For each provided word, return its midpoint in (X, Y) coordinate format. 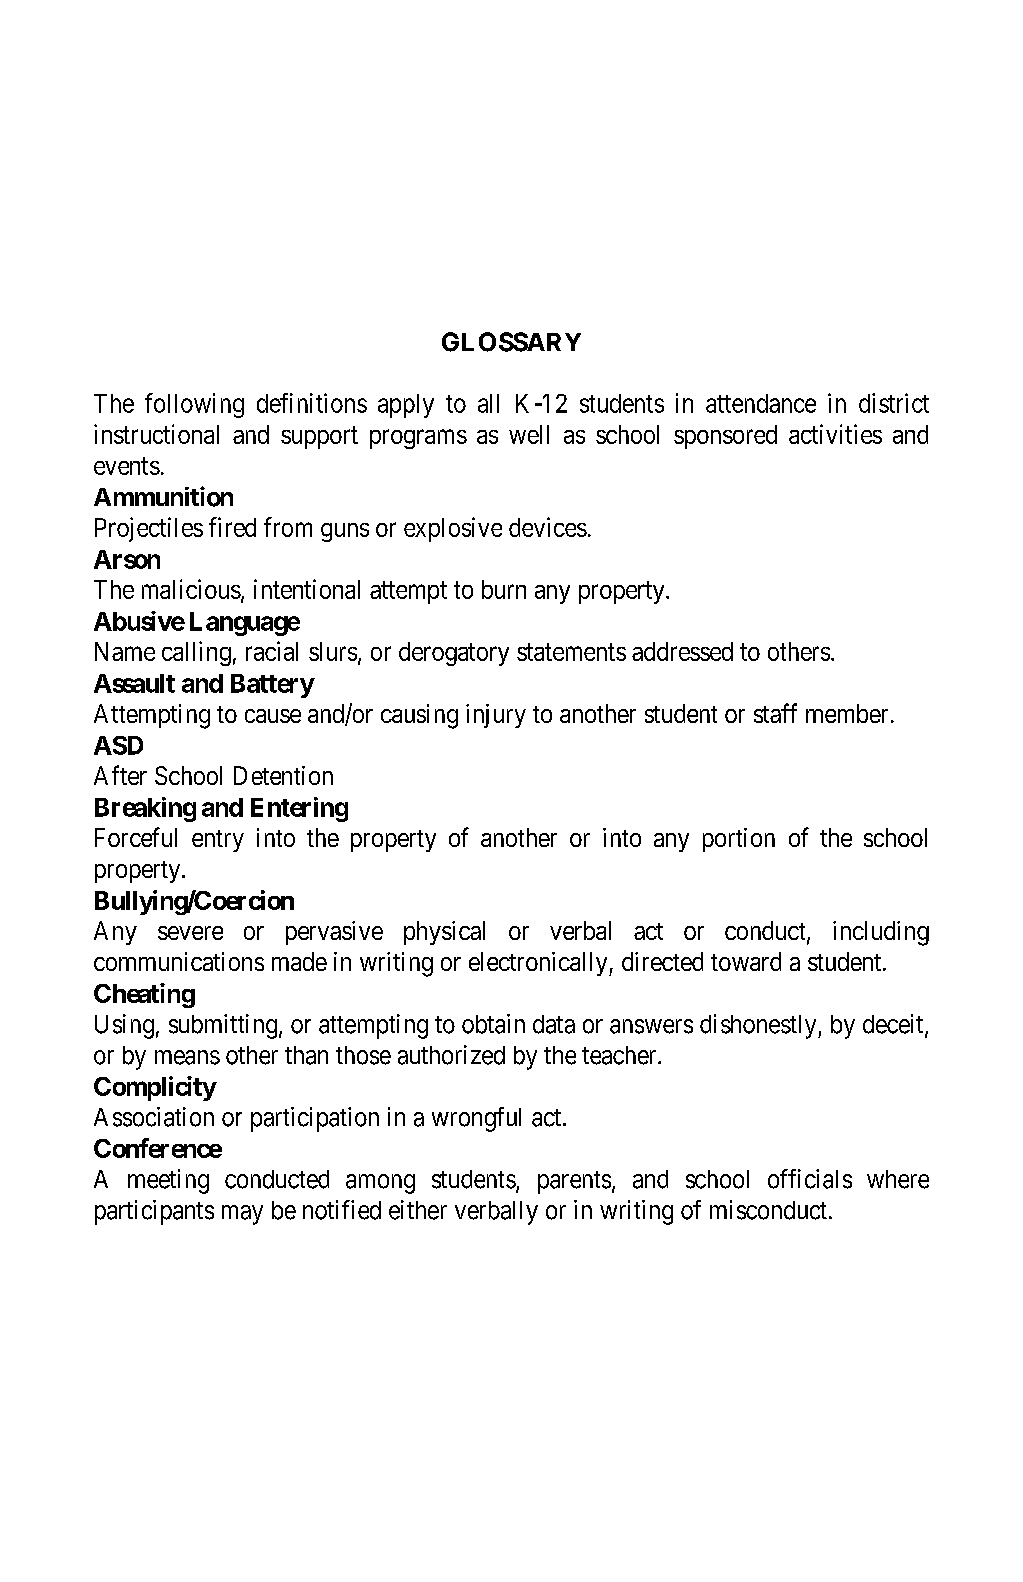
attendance (761, 403)
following (194, 405)
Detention (283, 775)
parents (574, 1182)
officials (810, 1179)
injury (496, 716)
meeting (168, 1181)
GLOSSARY (511, 342)
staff (775, 713)
